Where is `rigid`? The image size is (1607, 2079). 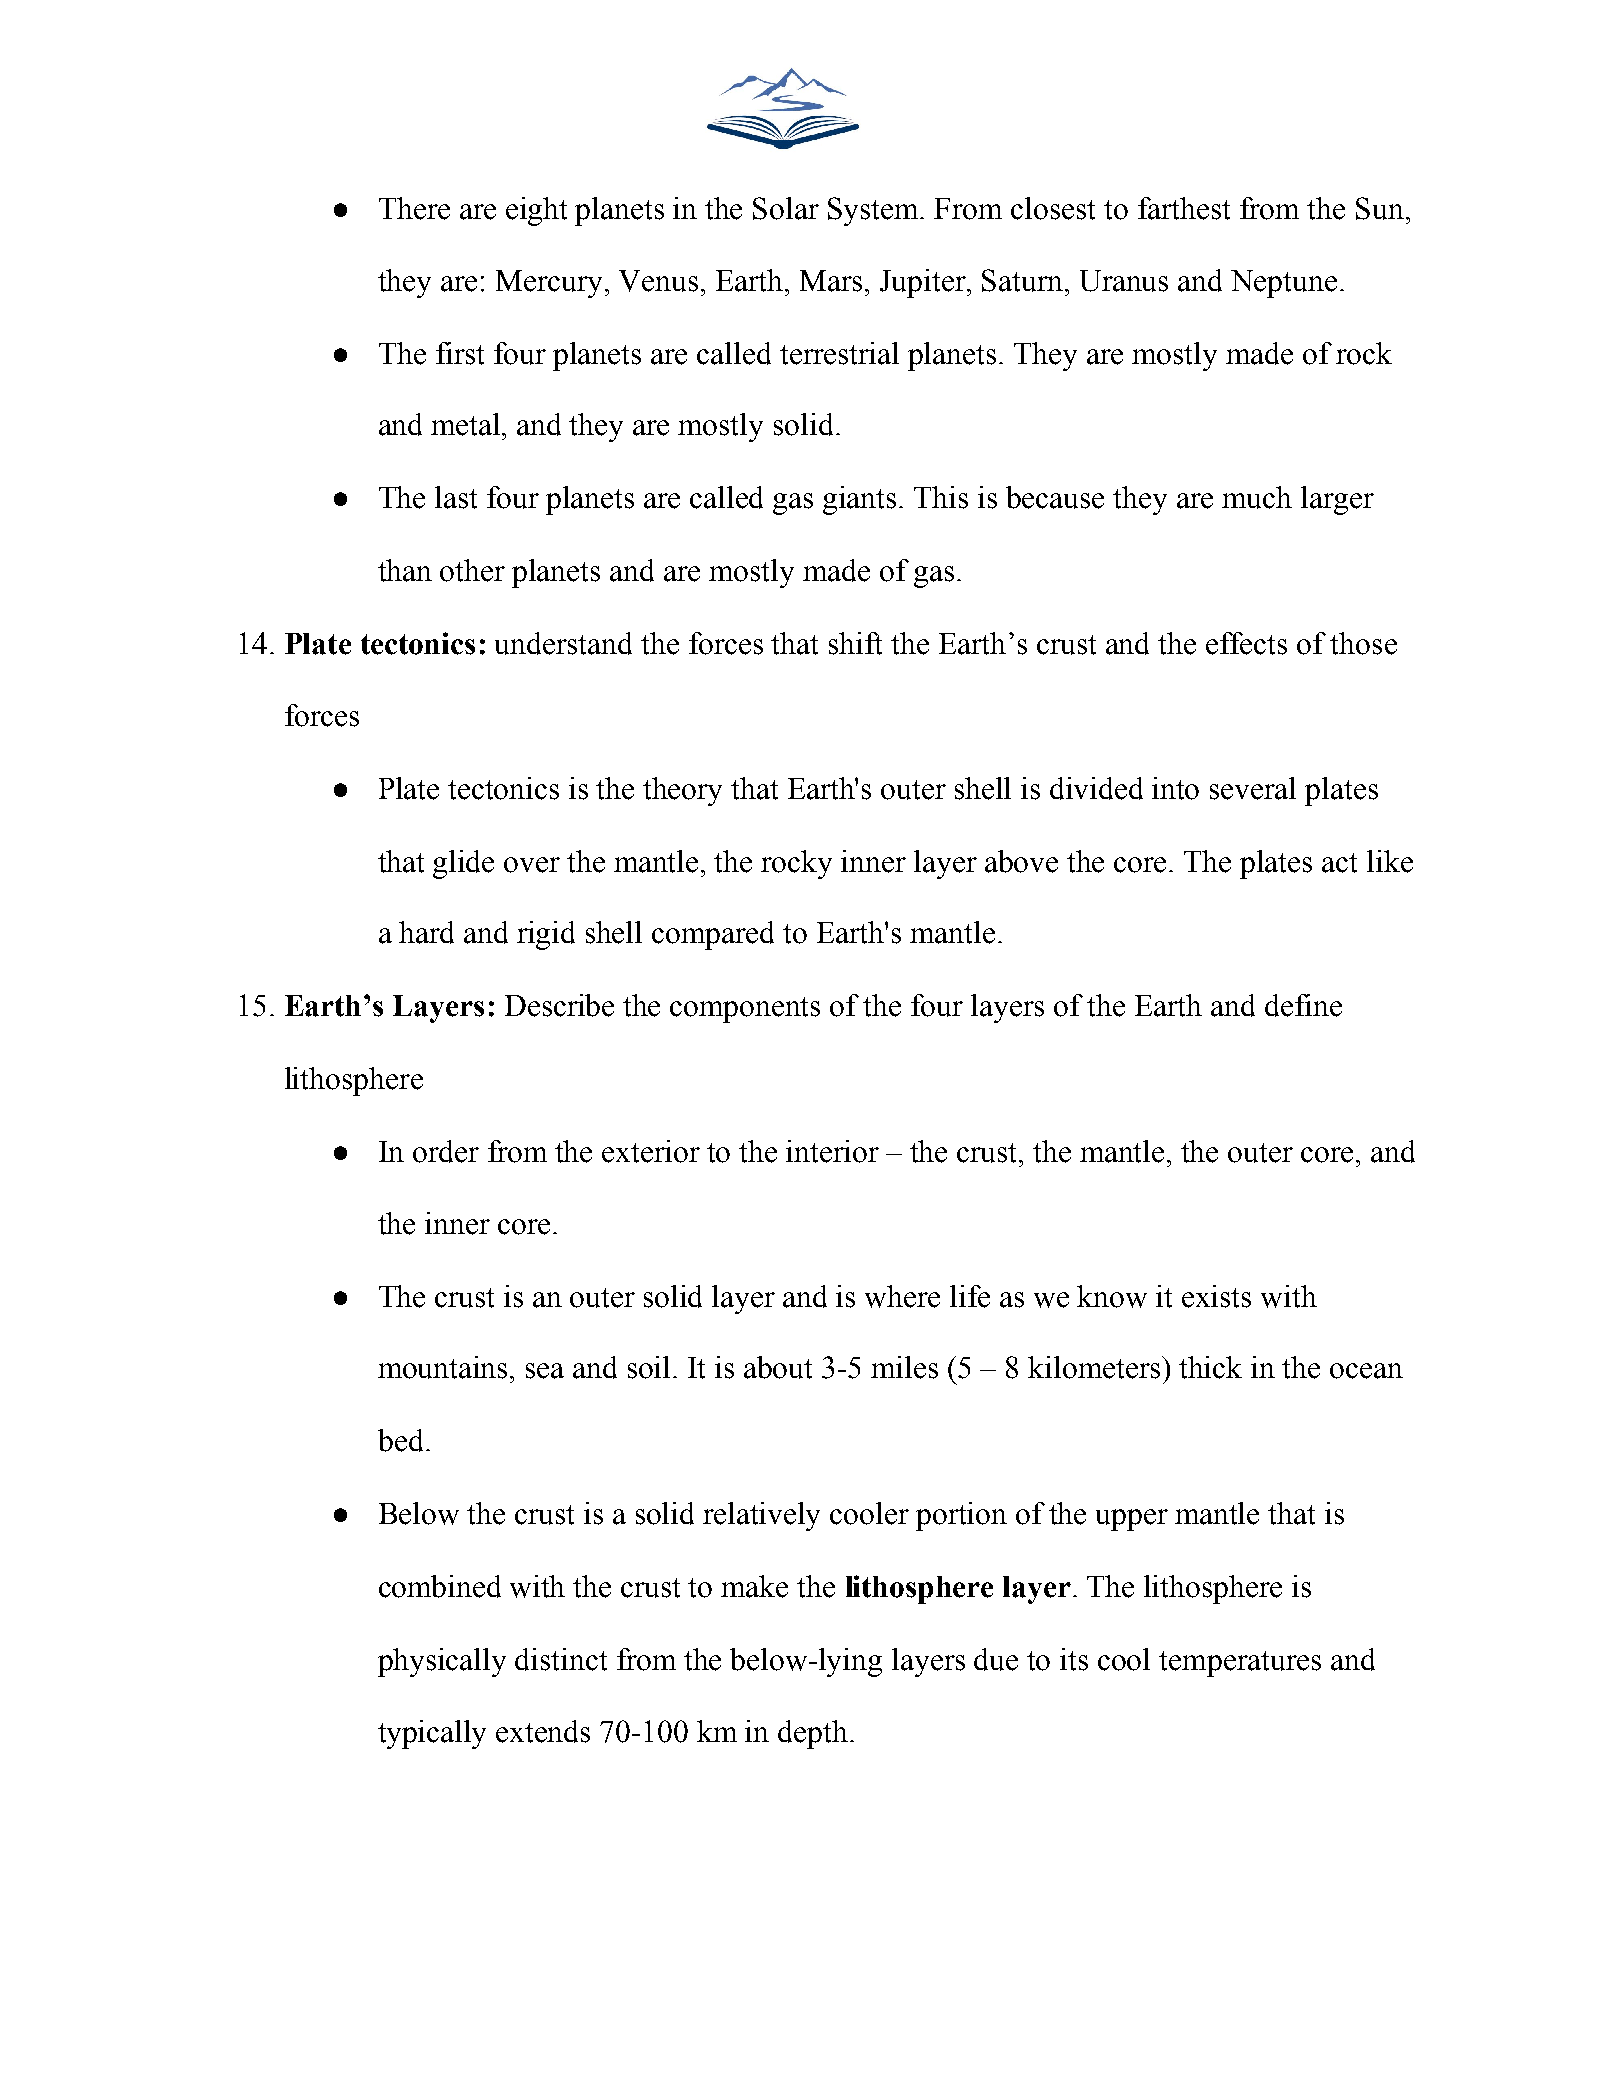 rigid is located at coordinates (546, 935).
